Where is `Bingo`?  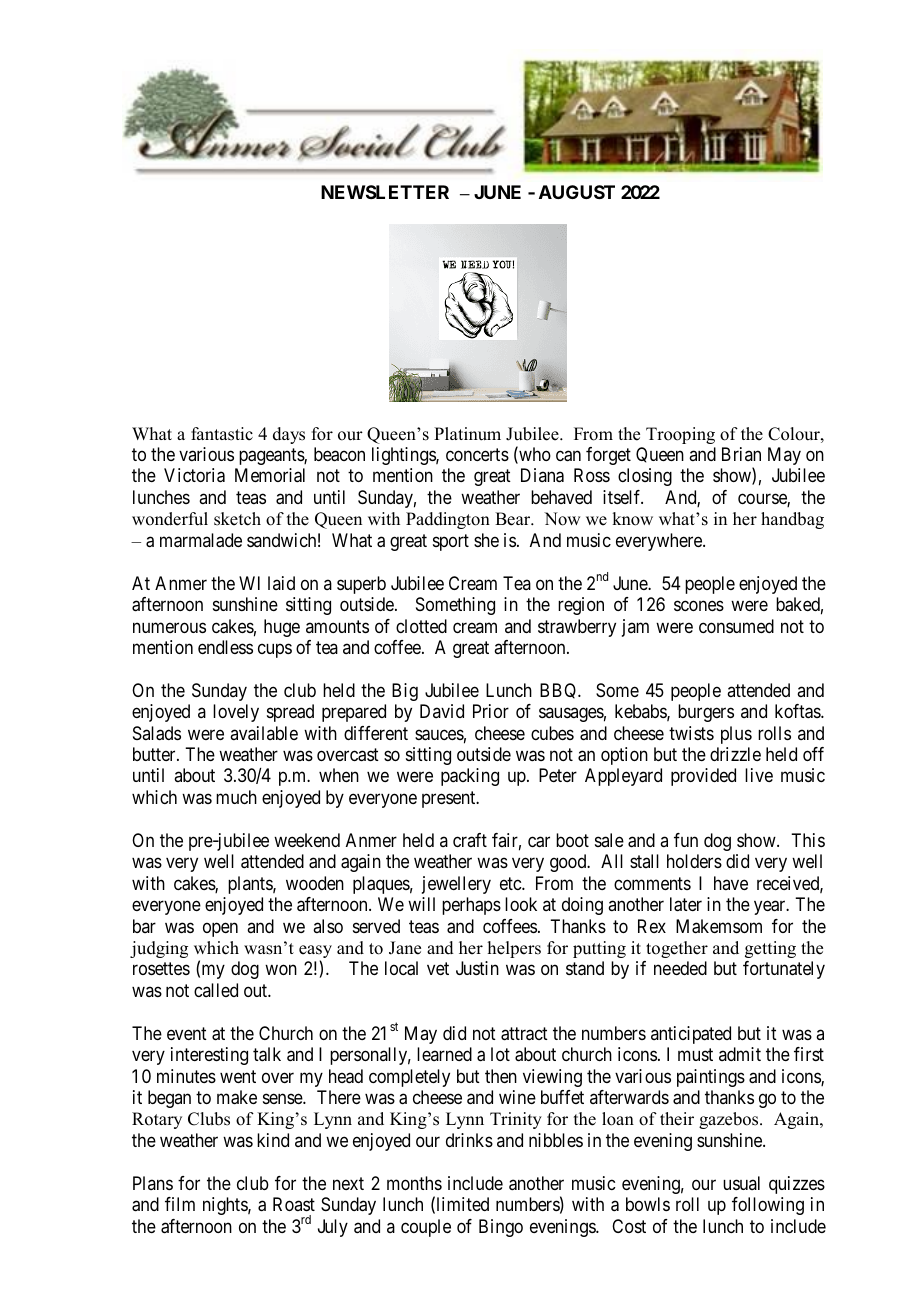
Bingo is located at coordinates (501, 1228).
